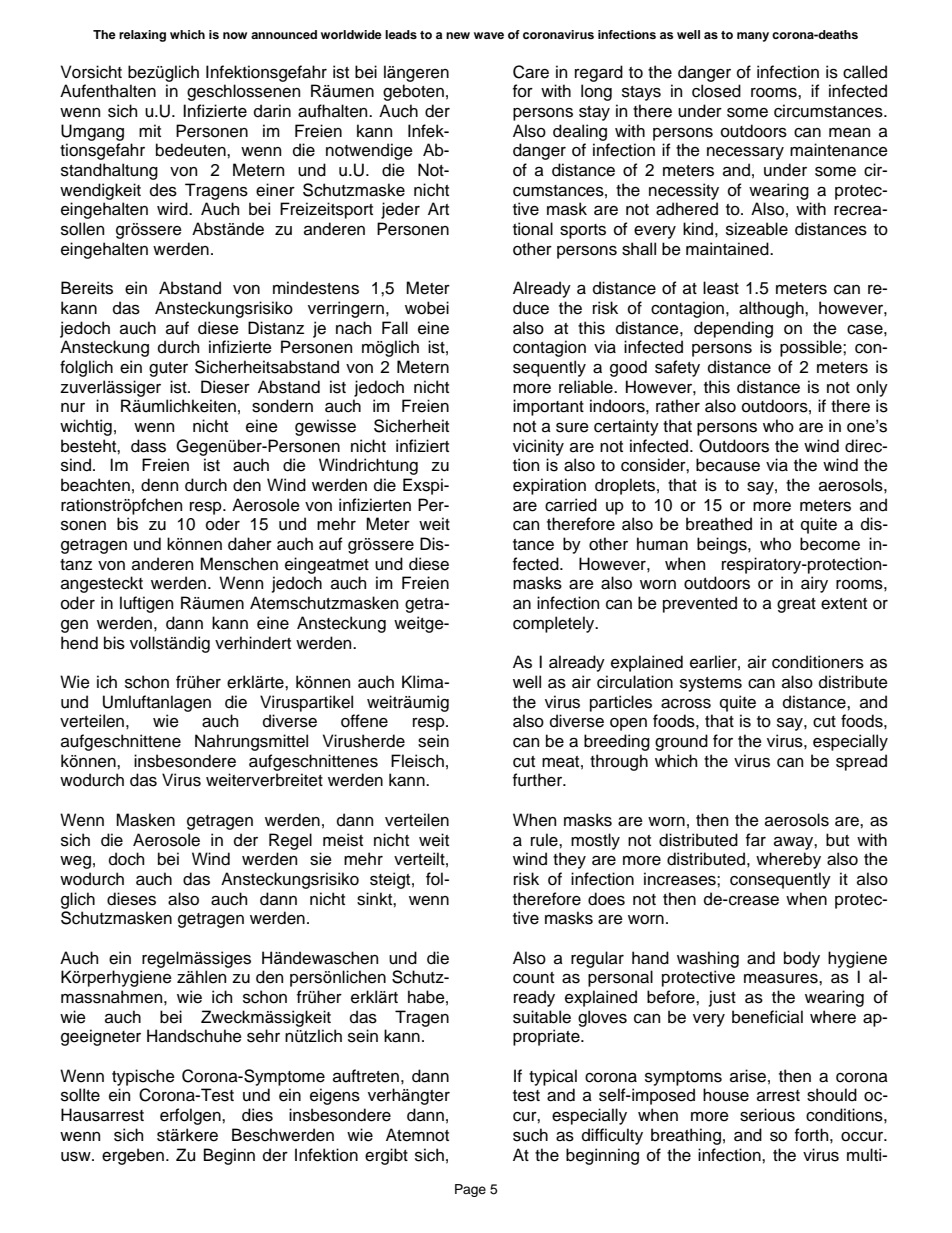  I want to click on new, so click(458, 35).
